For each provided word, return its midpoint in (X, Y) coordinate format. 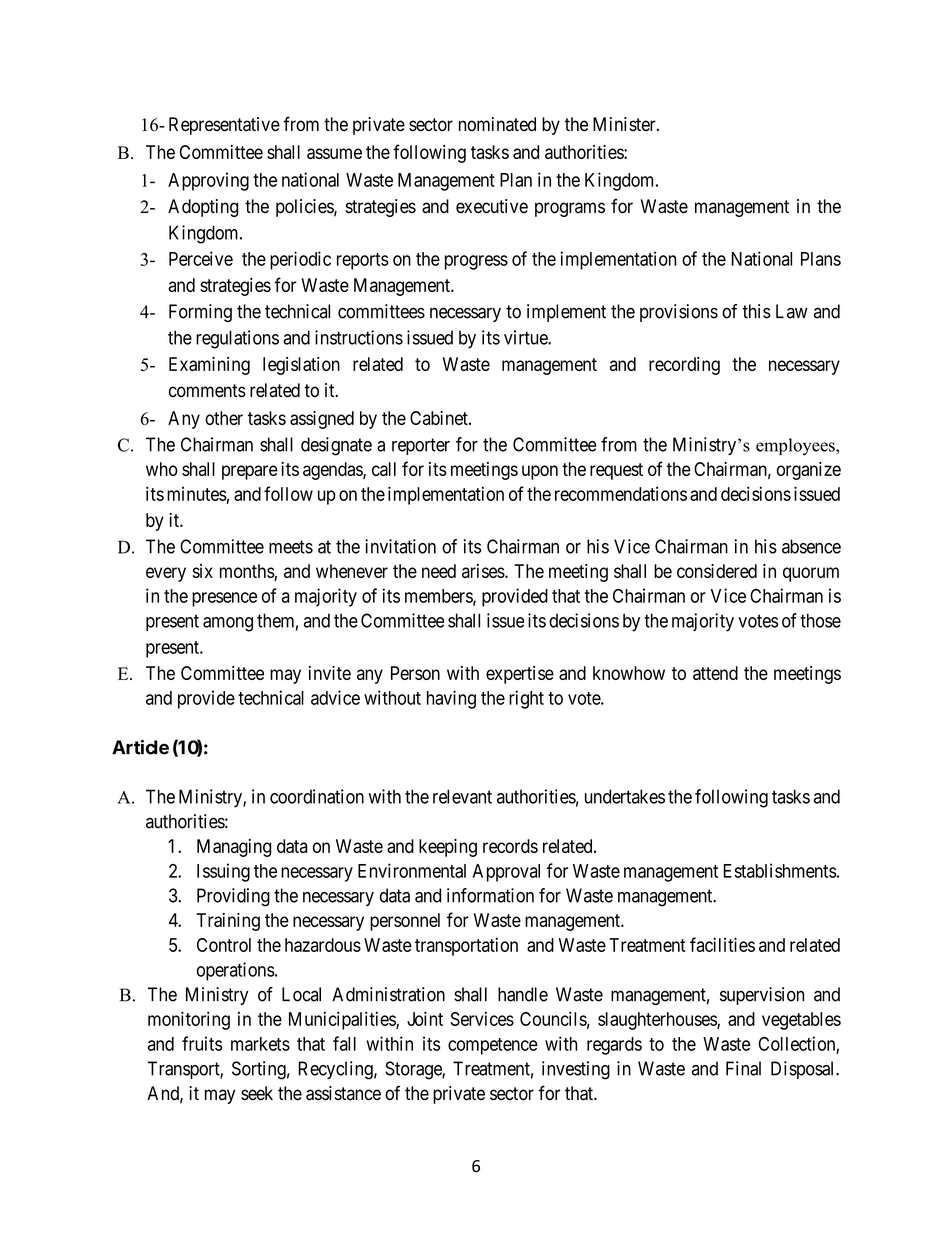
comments (207, 391)
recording (684, 366)
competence (493, 1046)
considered (717, 571)
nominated (497, 124)
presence (224, 599)
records (510, 846)
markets (260, 1044)
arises (483, 571)
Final (743, 1068)
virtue (526, 337)
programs (570, 209)
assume (334, 153)
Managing (234, 848)
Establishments (780, 870)
